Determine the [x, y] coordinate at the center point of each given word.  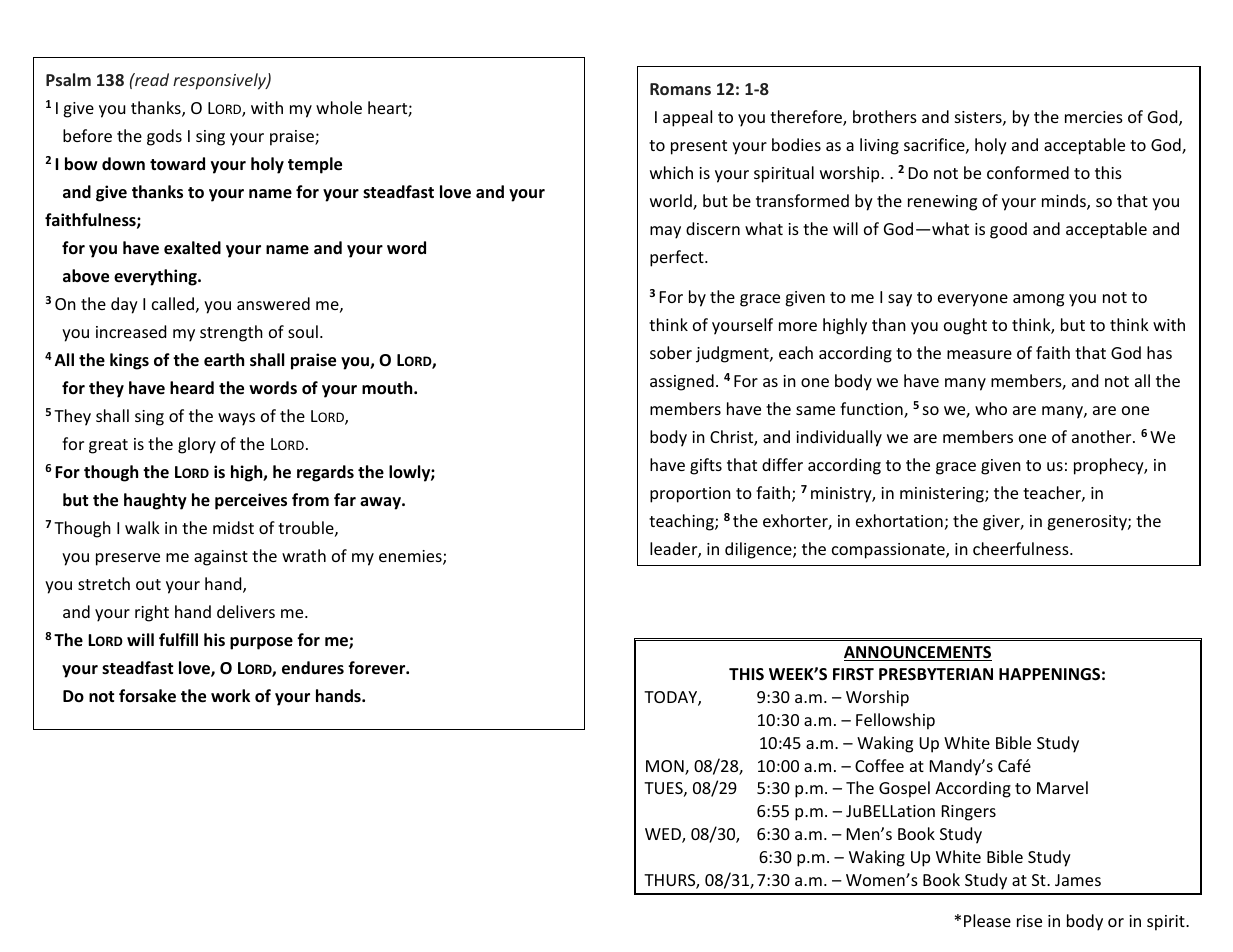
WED [664, 835]
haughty [155, 501]
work [230, 695]
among [1038, 300]
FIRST [853, 674]
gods [164, 137]
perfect [678, 258]
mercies [1094, 117]
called [173, 303]
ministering [943, 495]
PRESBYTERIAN [936, 674]
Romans [680, 89]
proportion [690, 495]
